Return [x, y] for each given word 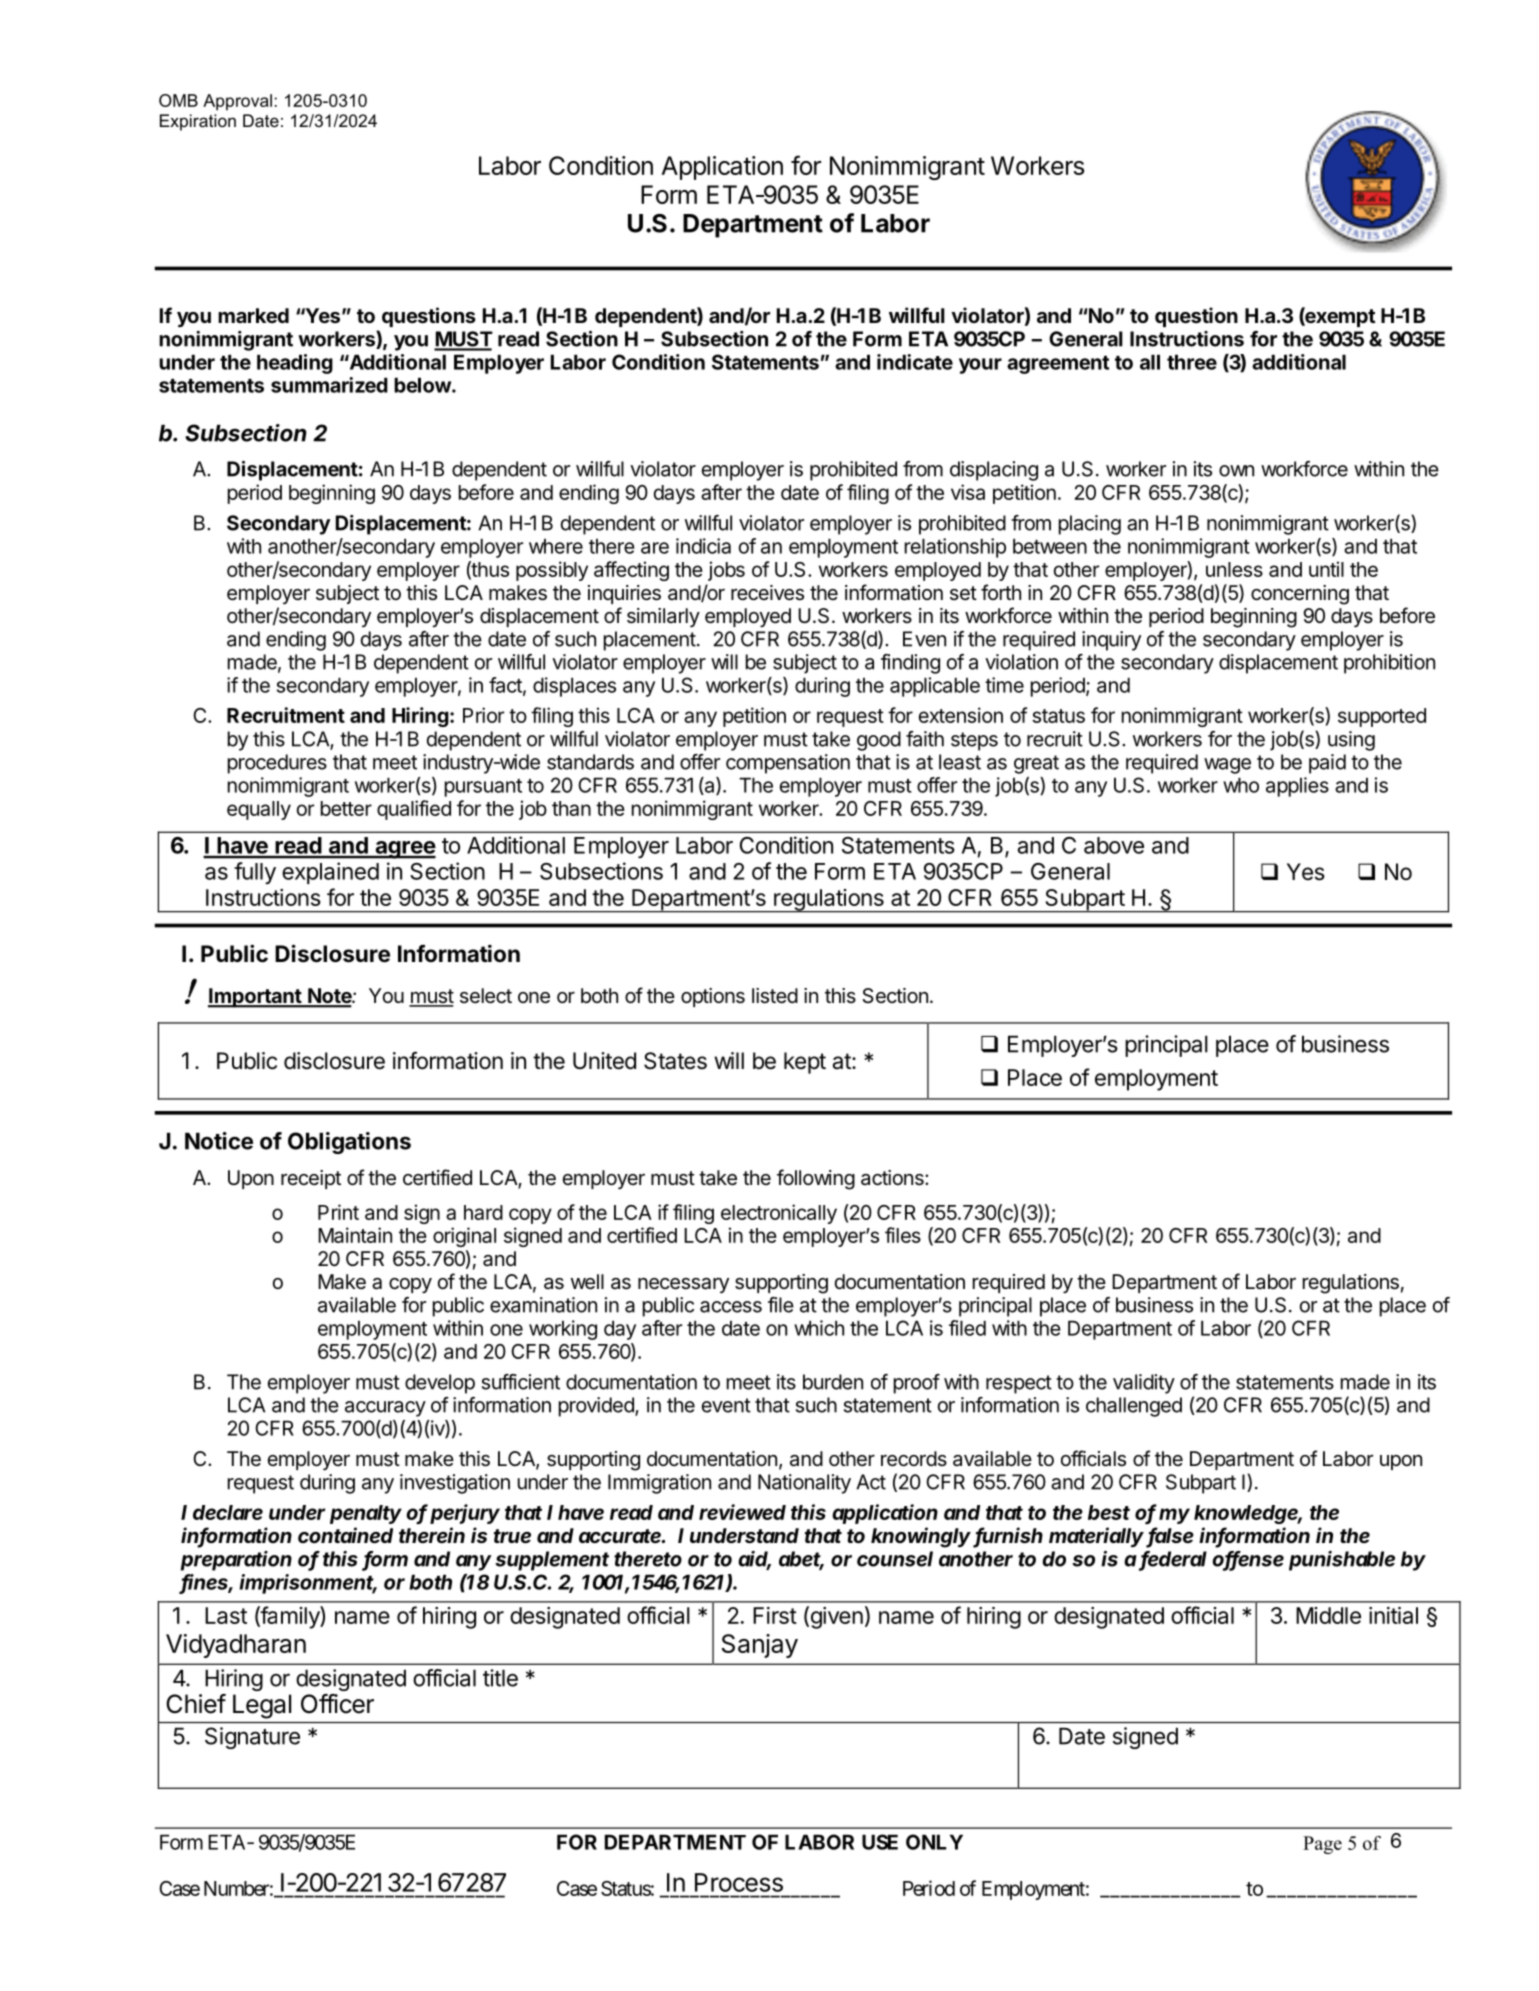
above [1114, 845]
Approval [237, 102]
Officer [337, 1704]
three [1192, 362]
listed [775, 996]
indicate [915, 362]
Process [739, 1882]
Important [255, 998]
